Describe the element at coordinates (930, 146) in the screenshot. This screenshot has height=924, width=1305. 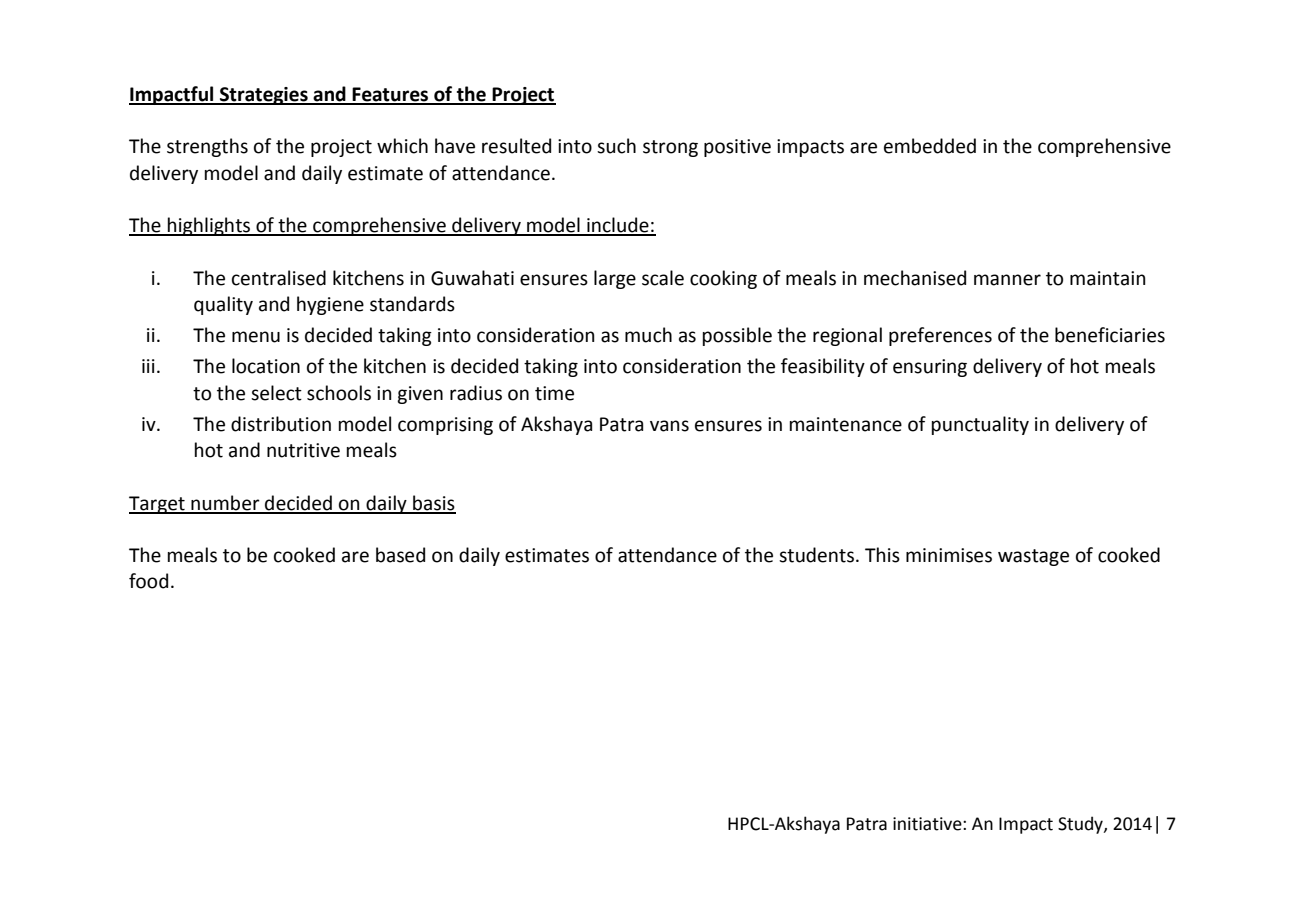
I see `embedded` at that location.
